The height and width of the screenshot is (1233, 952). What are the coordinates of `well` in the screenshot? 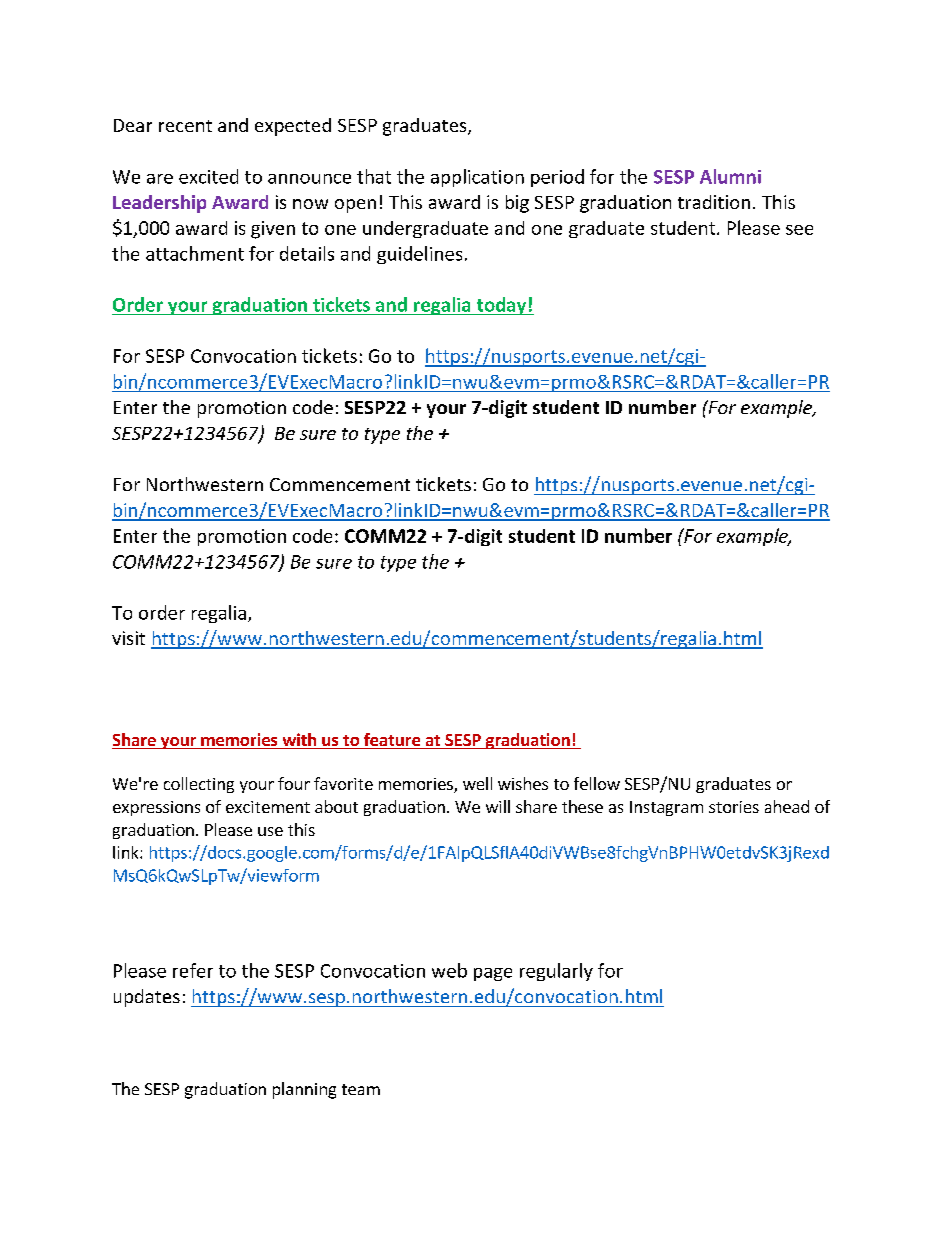 It's located at (477, 783).
